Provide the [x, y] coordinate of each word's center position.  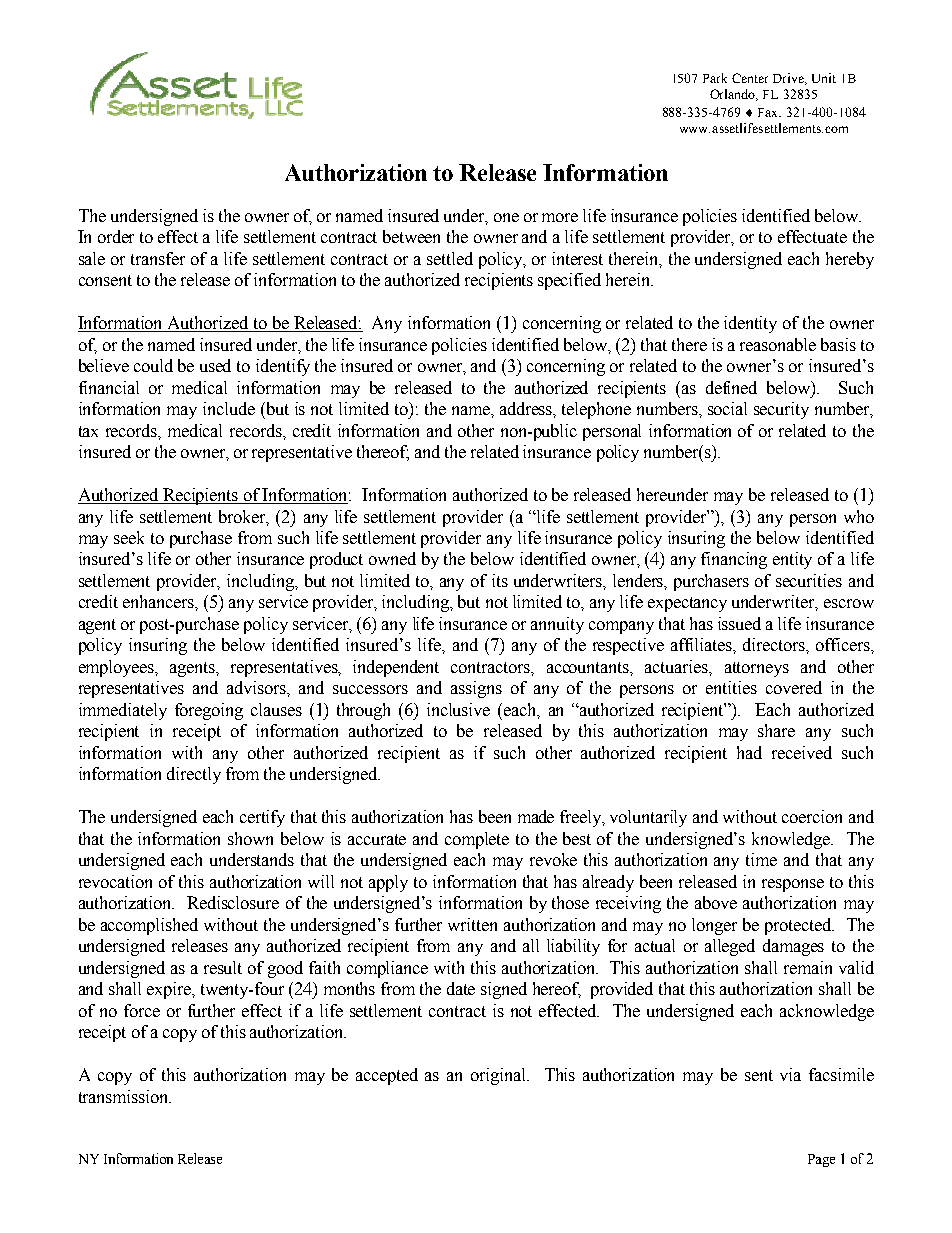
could [153, 365]
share [776, 730]
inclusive [458, 709]
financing [734, 560]
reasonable [778, 344]
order [116, 236]
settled [450, 258]
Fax [769, 112]
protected [799, 926]
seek [129, 537]
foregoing [209, 711]
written [472, 924]
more [560, 217]
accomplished [149, 926]
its [500, 580]
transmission [125, 1096]
